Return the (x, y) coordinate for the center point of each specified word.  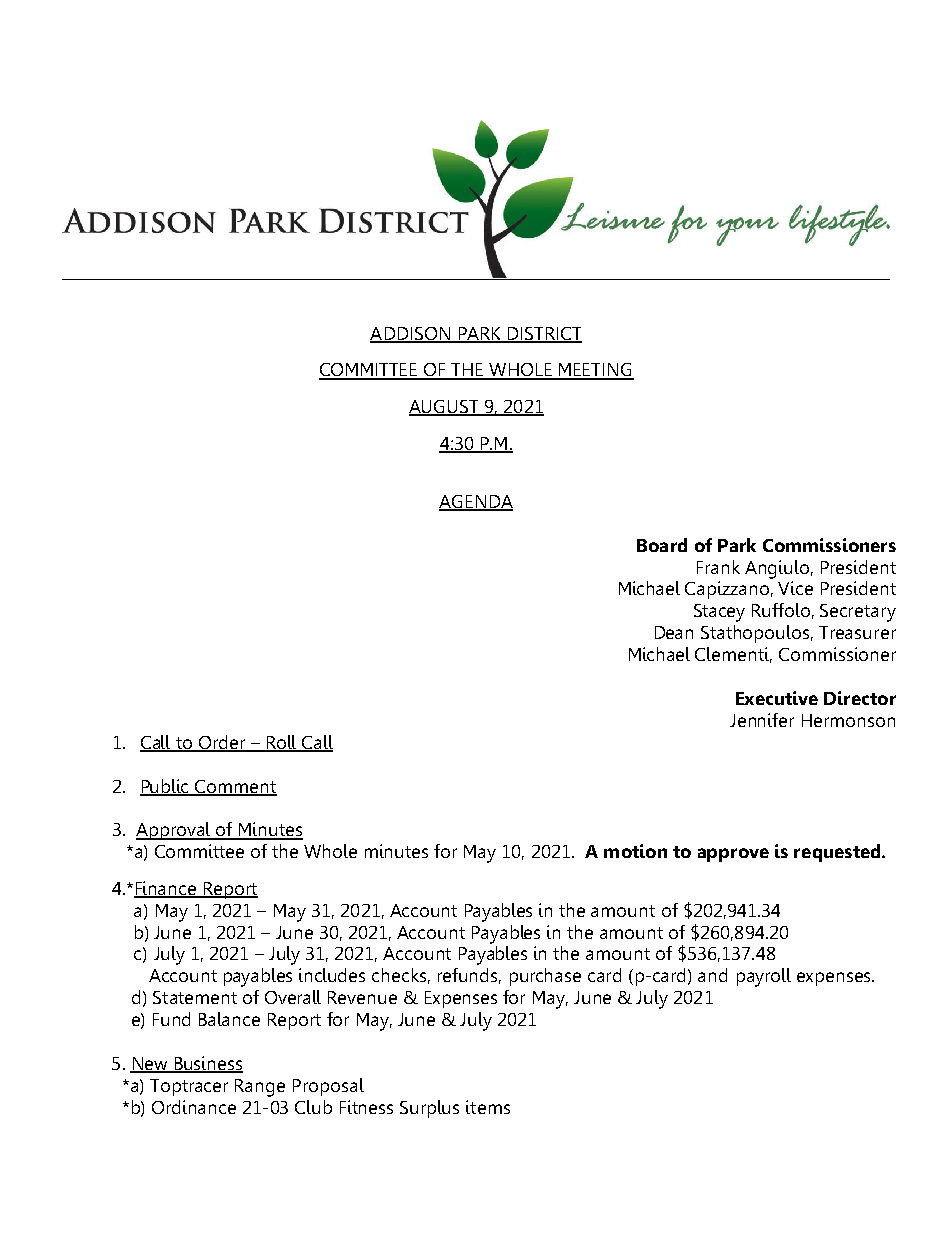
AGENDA (476, 503)
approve (733, 855)
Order (222, 743)
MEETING (595, 371)
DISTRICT (544, 335)
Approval (175, 831)
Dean (674, 632)
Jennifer (762, 720)
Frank (718, 567)
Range (260, 1088)
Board (662, 545)
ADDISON (411, 335)
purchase (545, 977)
